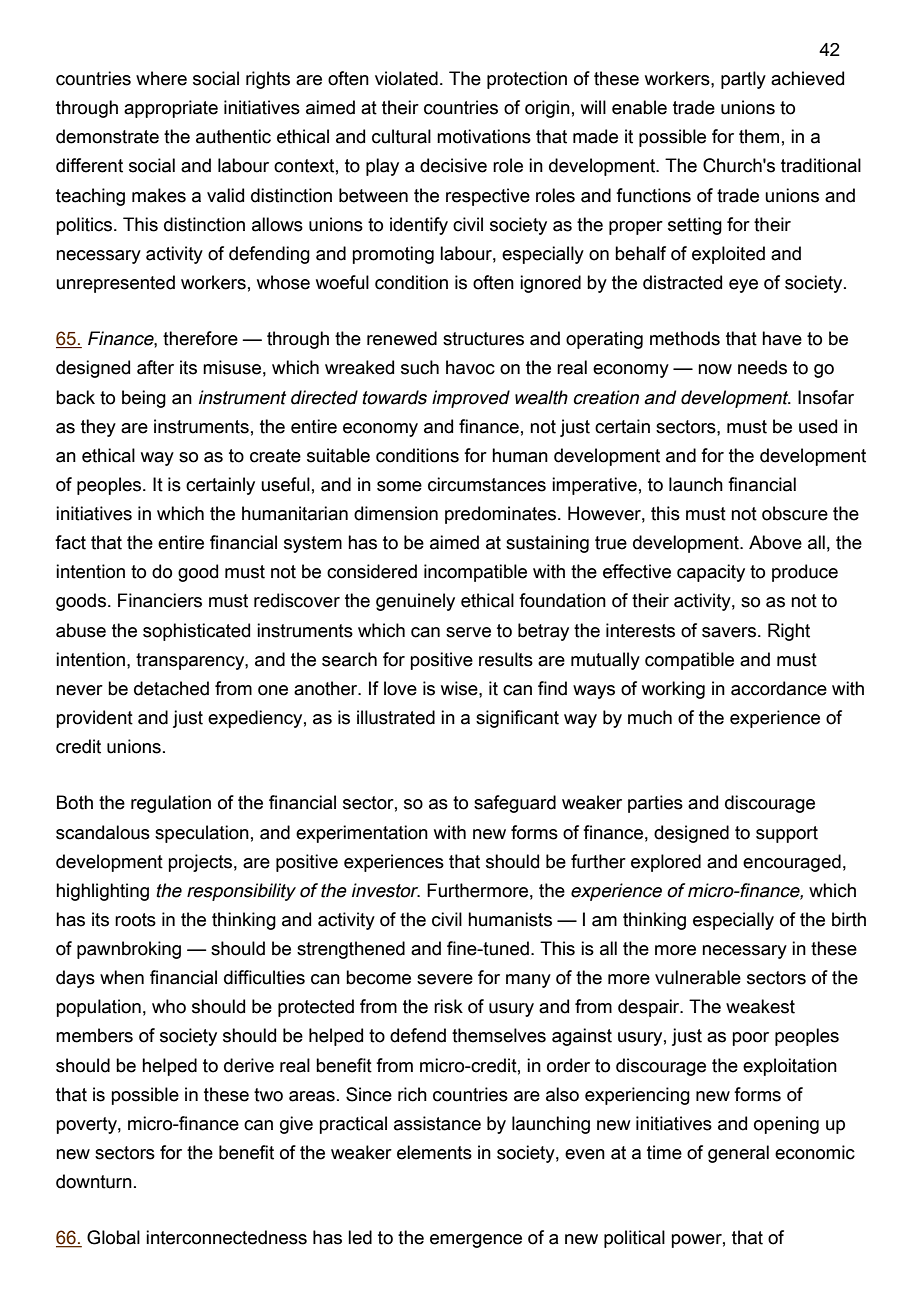 This screenshot has height=1308, width=924. Describe the element at coordinates (484, 136) in the screenshot. I see `motivations` at that location.
